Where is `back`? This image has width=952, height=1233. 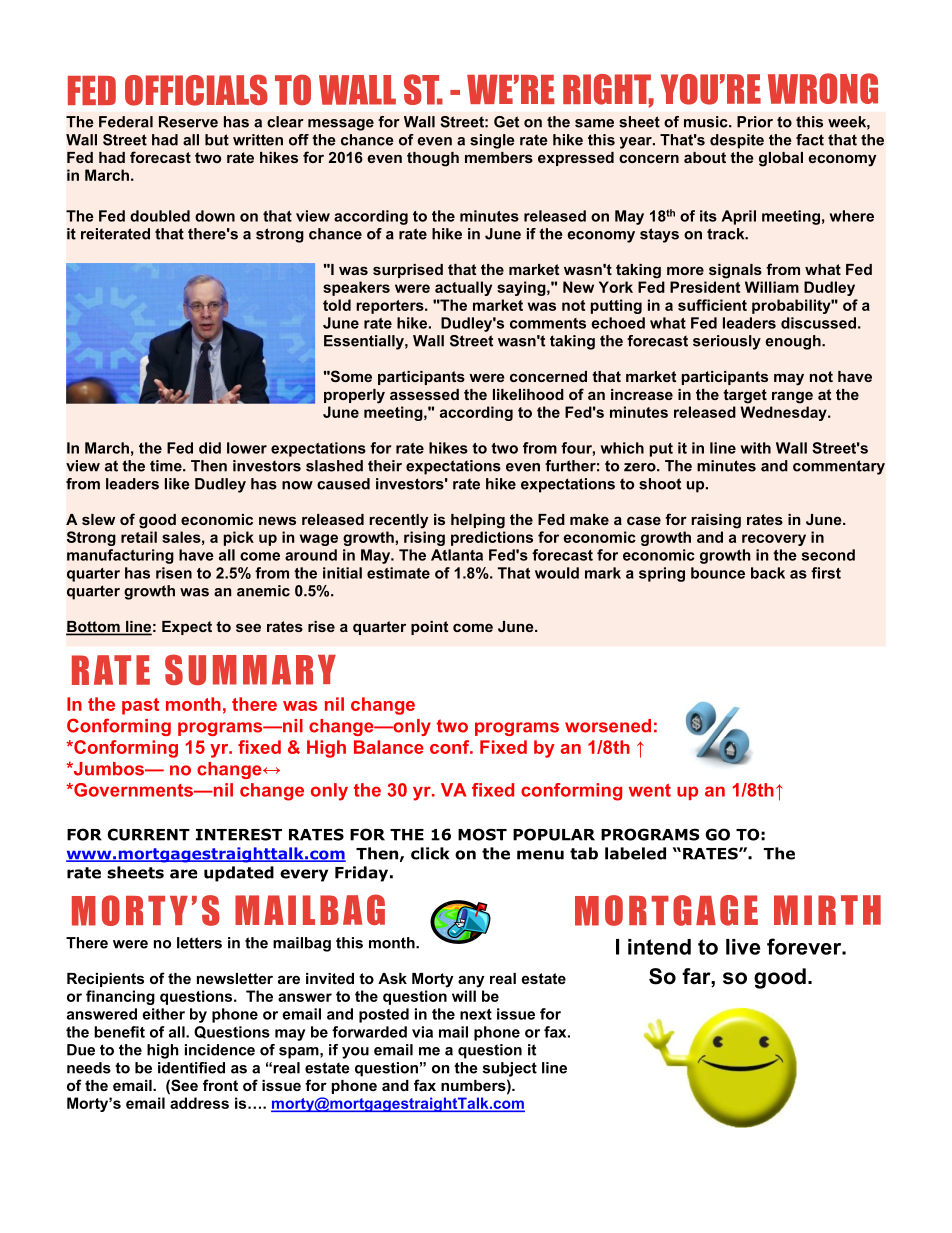 back is located at coordinates (768, 573).
